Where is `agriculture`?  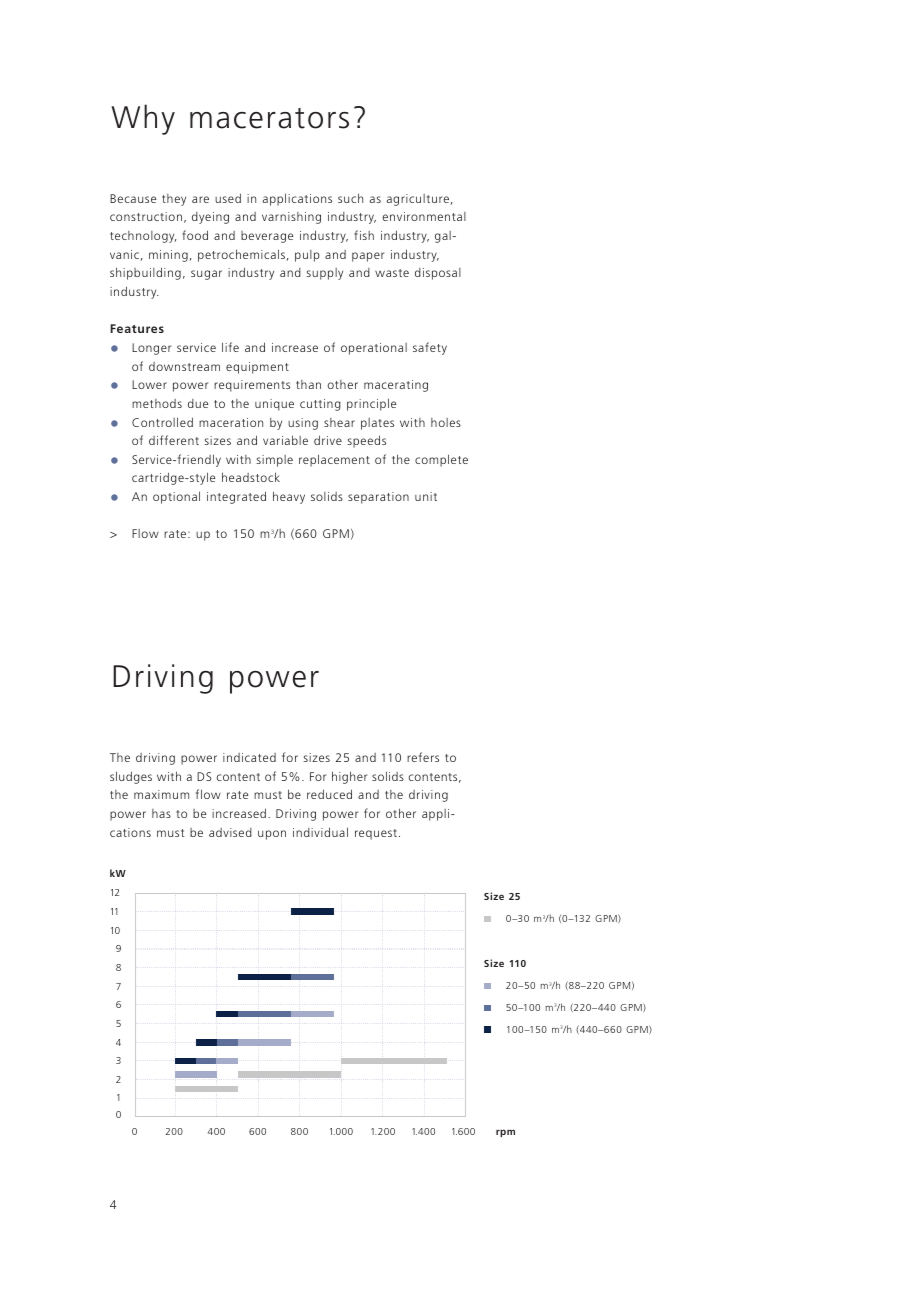
agriculture is located at coordinates (418, 200).
